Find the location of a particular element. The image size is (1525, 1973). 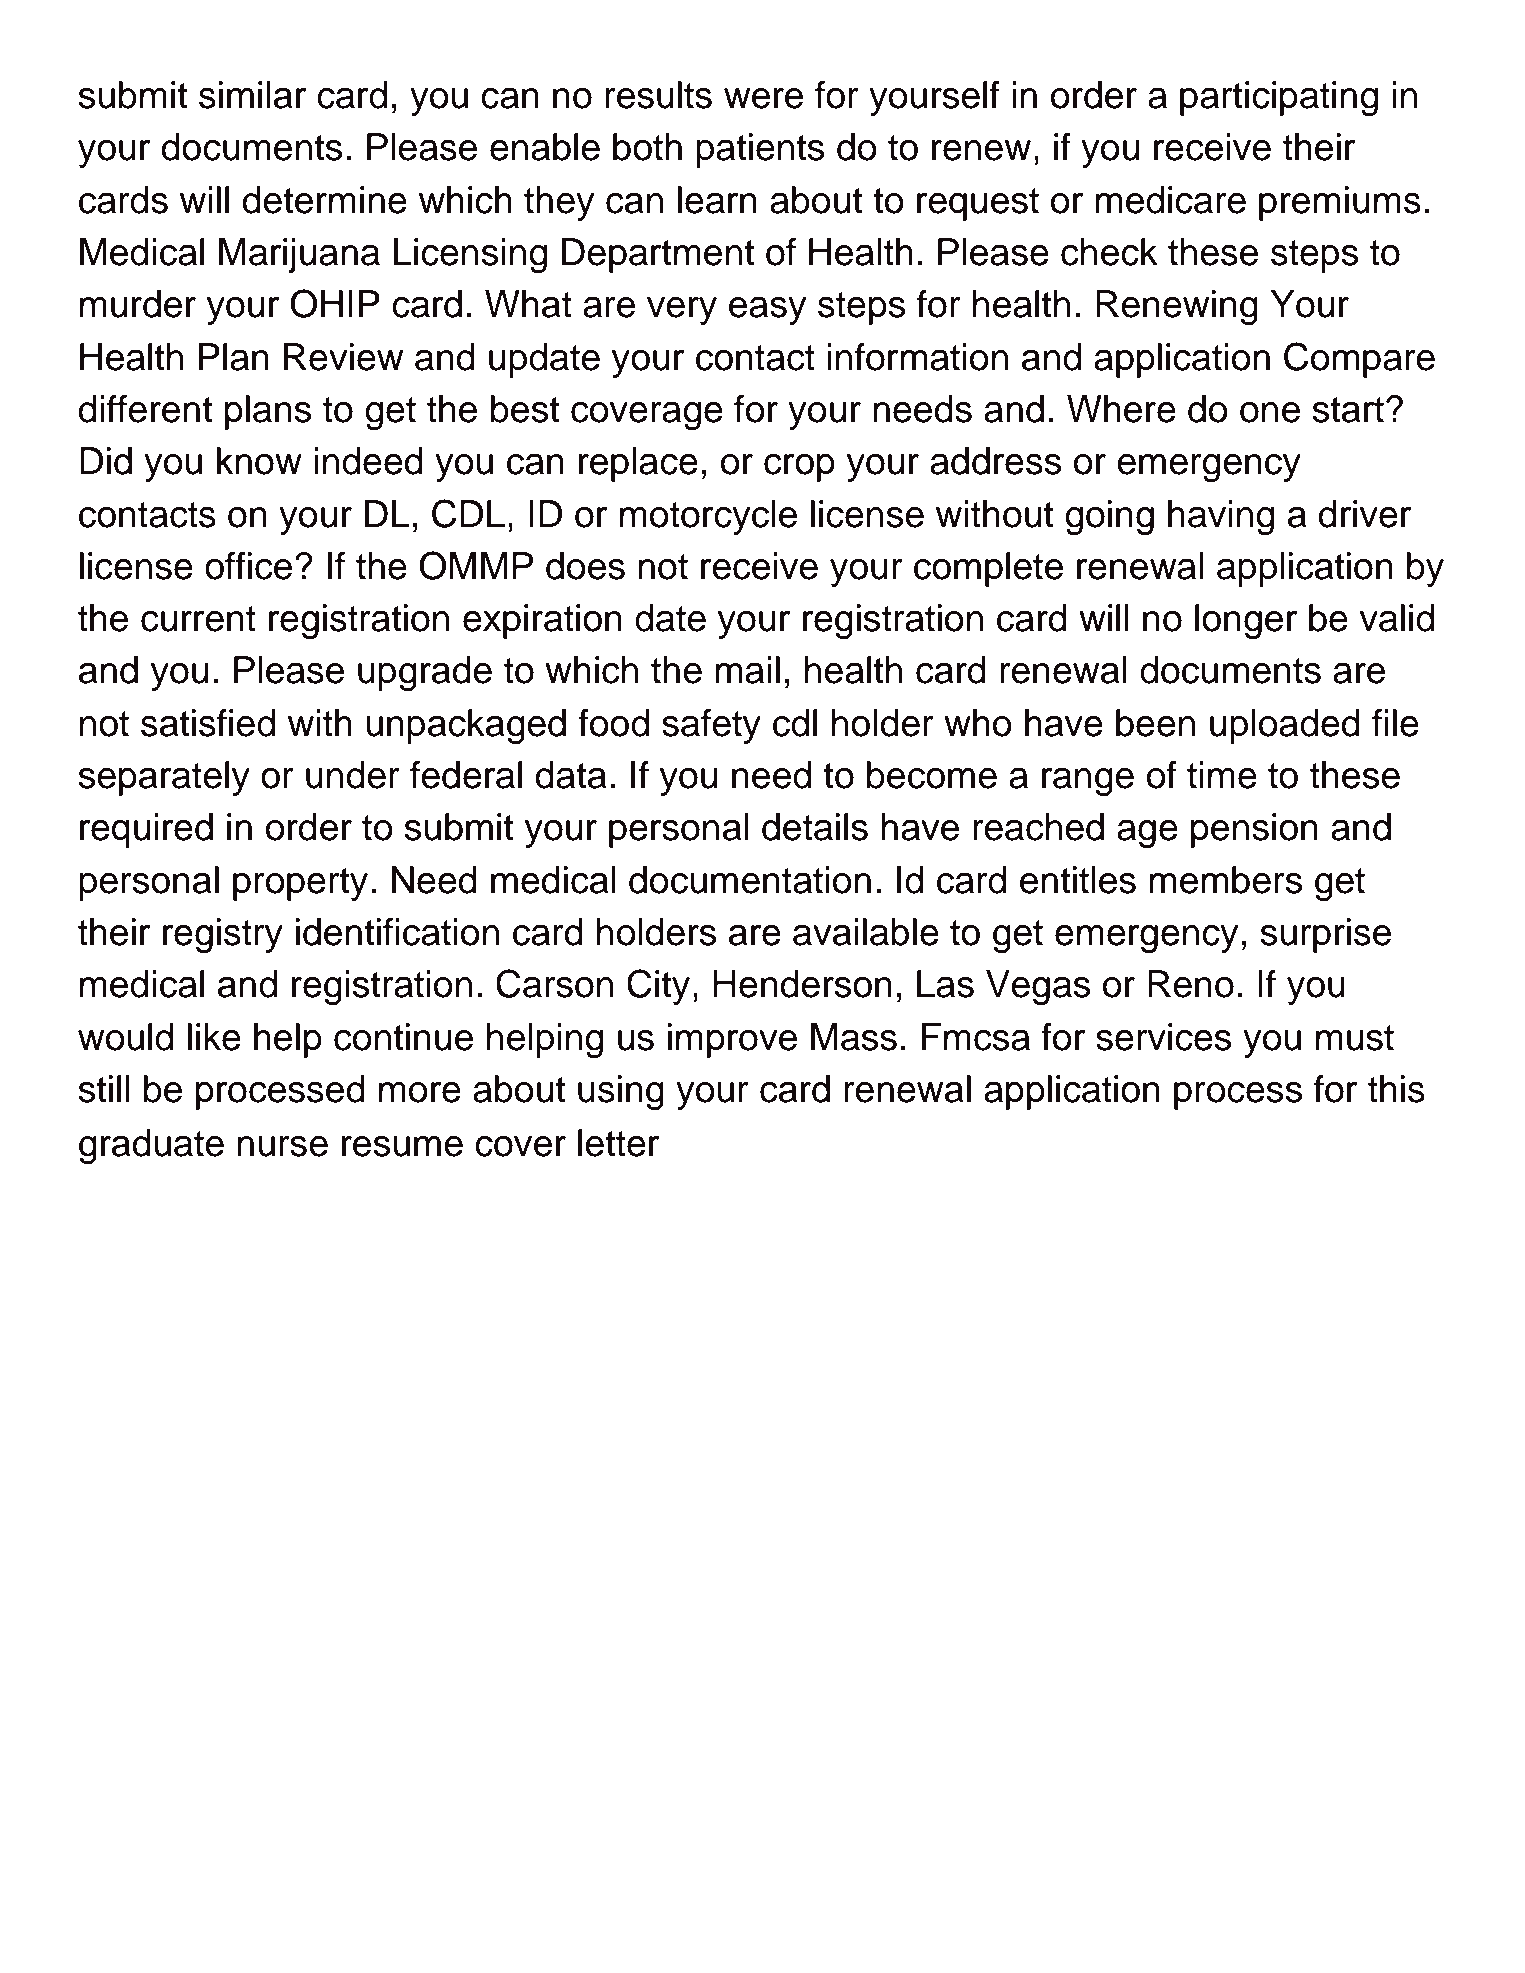

using is located at coordinates (621, 1093).
